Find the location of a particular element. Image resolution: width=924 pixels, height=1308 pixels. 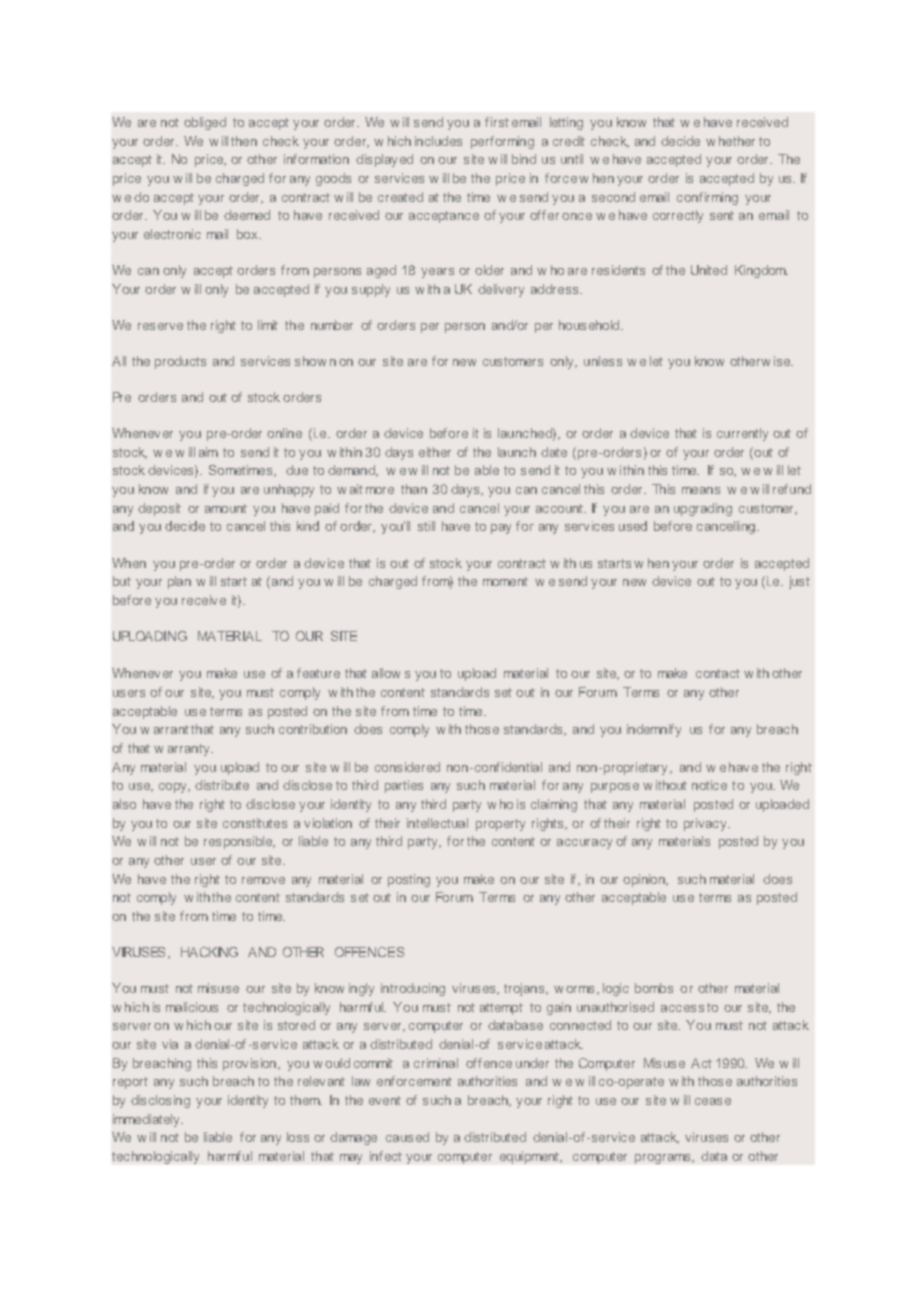

confirming is located at coordinates (707, 198).
